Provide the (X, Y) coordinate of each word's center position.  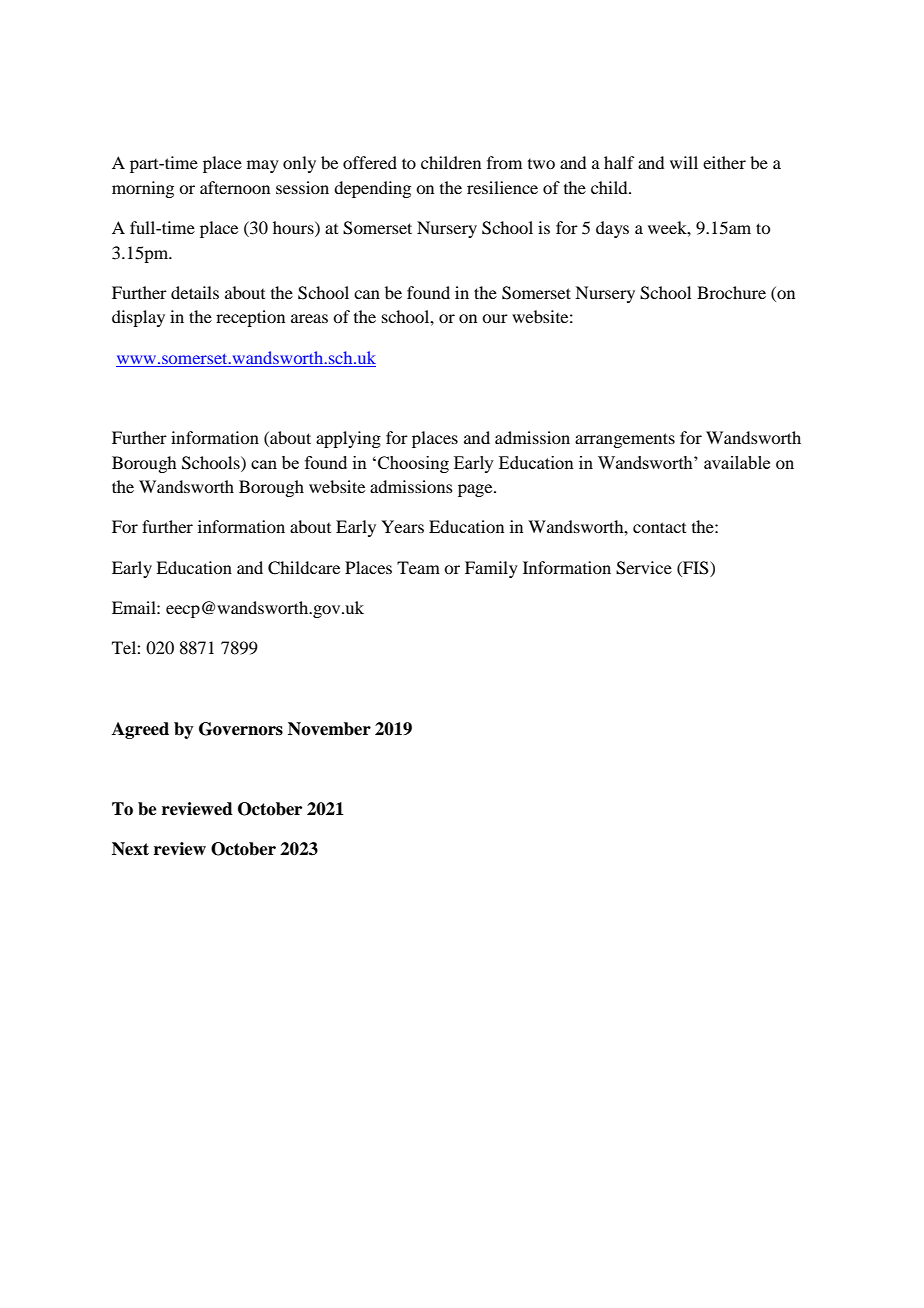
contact (659, 527)
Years (402, 526)
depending (372, 189)
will (684, 162)
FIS (696, 568)
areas (309, 318)
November (329, 729)
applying (348, 439)
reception (250, 318)
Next (130, 849)
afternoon (235, 187)
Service (644, 568)
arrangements (625, 440)
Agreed (140, 730)
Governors (241, 729)
